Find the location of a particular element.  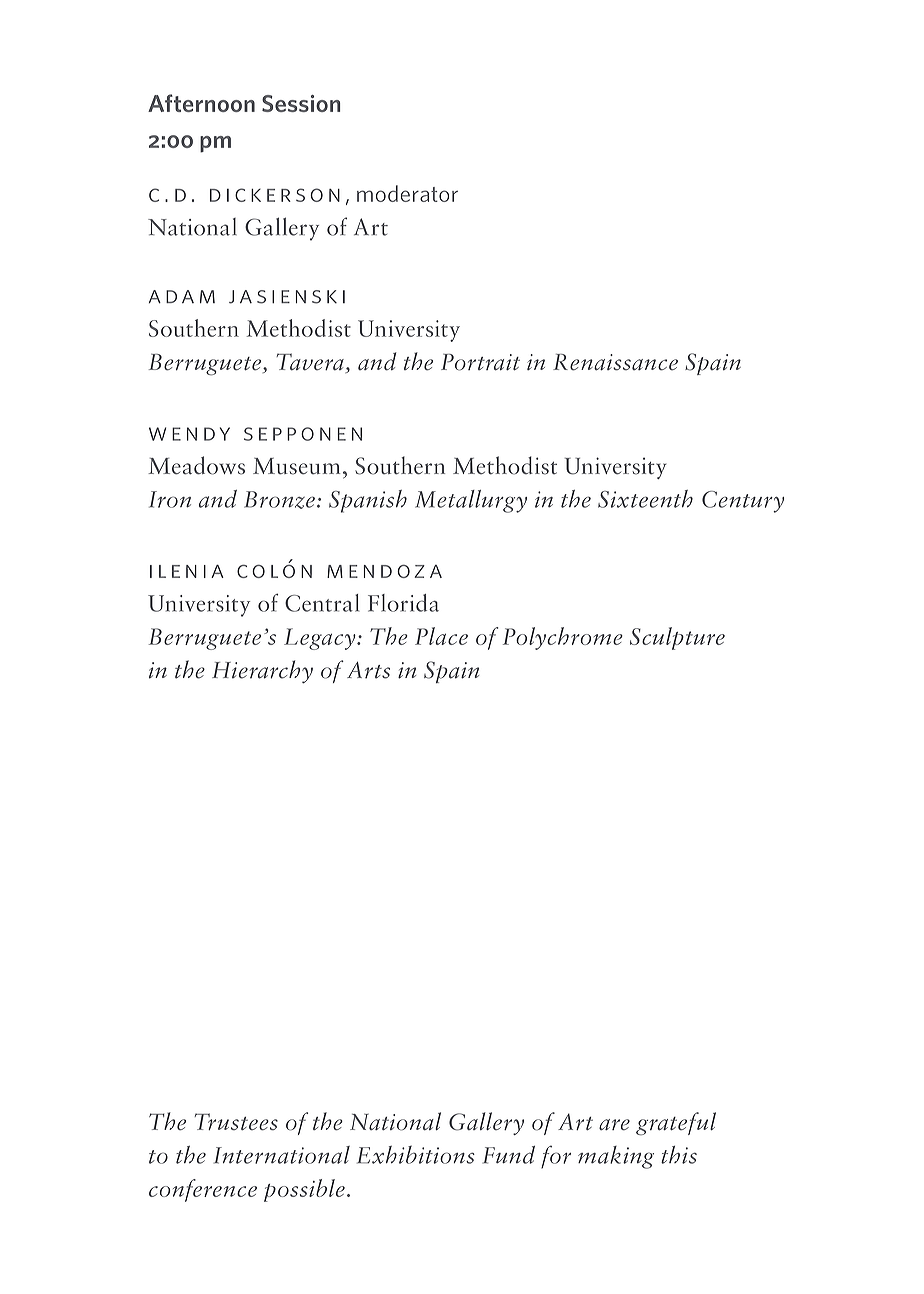

Sculpture is located at coordinates (677, 638).
